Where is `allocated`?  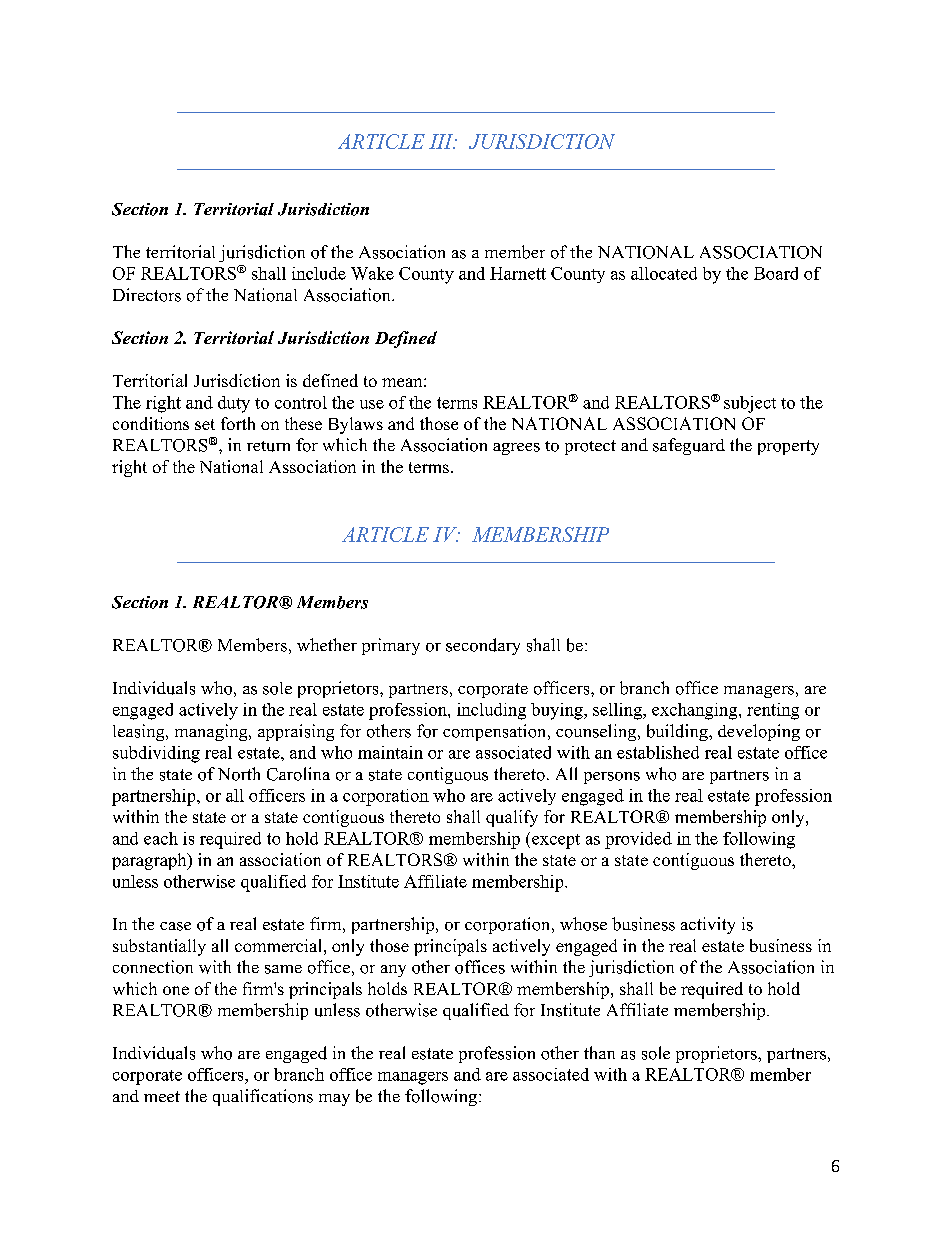
allocated is located at coordinates (664, 273).
